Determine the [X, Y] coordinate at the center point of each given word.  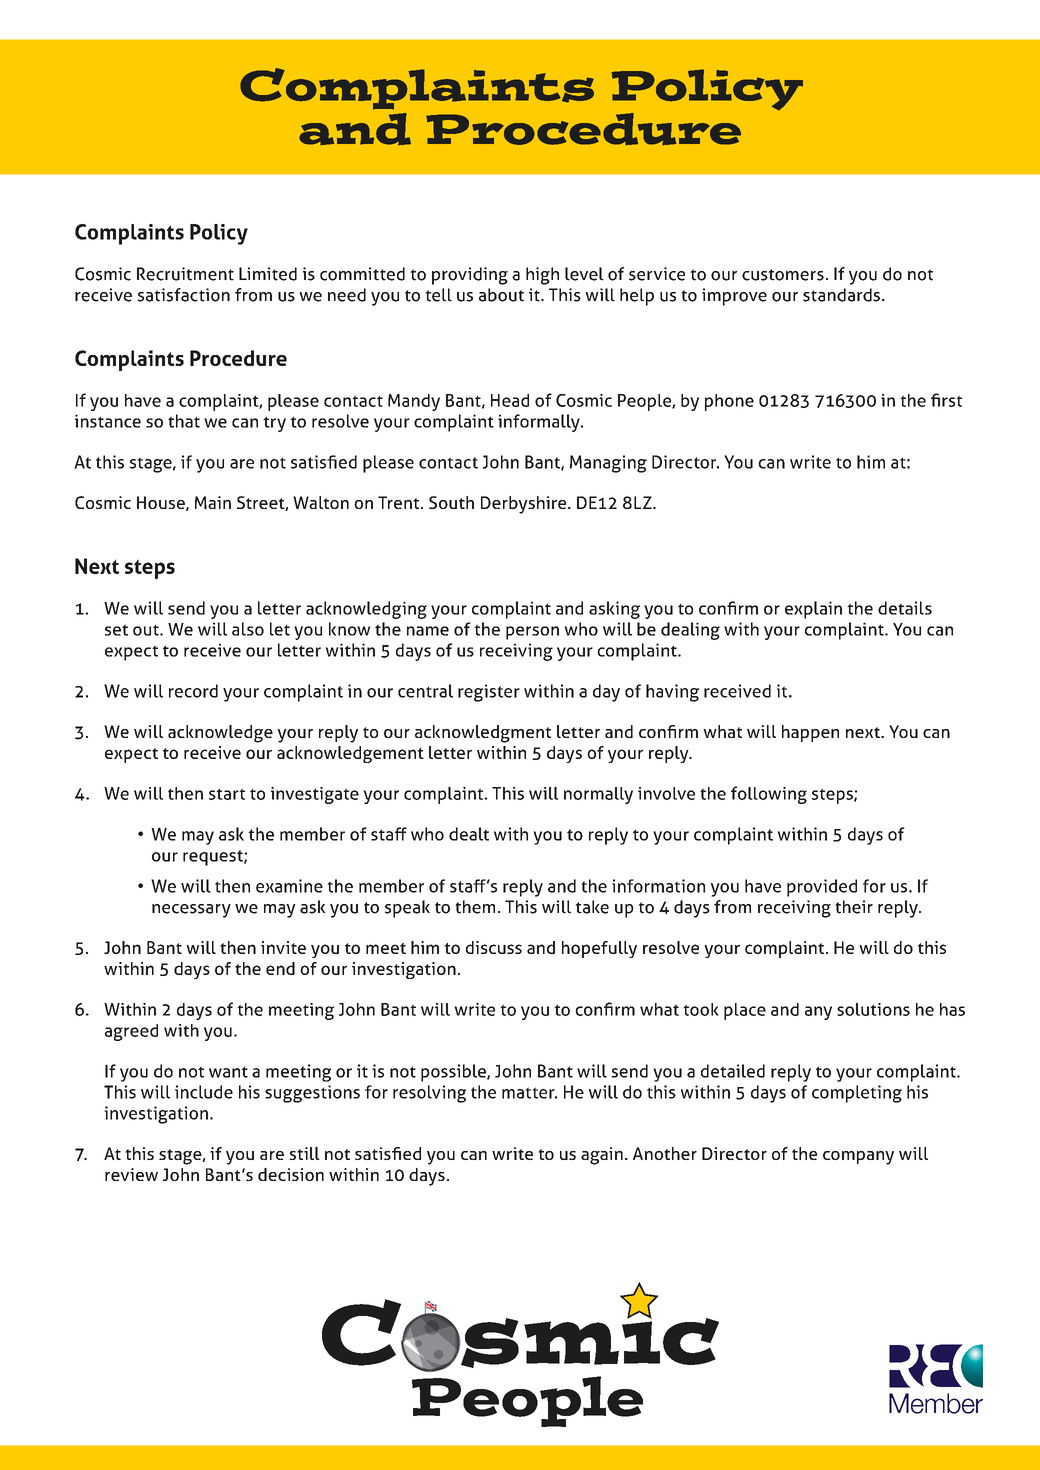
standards [841, 295]
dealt [469, 834]
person [532, 633]
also [248, 629]
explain [813, 610]
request [214, 858]
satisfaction [183, 295]
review [131, 1174]
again [602, 1156]
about [501, 295]
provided [822, 888]
